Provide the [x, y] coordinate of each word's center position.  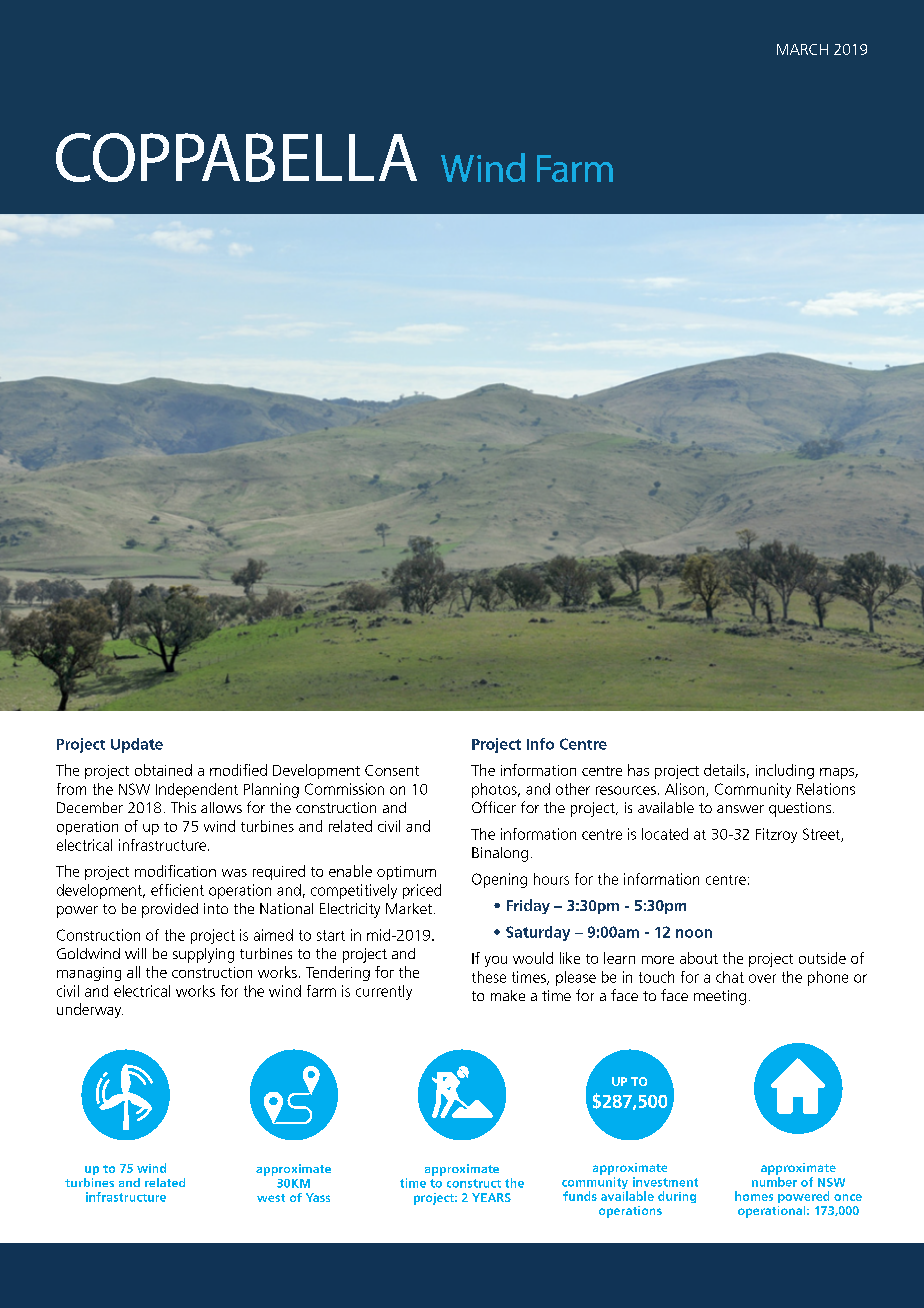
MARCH [802, 49]
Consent [392, 770]
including [785, 771]
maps [838, 773]
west [271, 1198]
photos [495, 790]
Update [137, 745]
